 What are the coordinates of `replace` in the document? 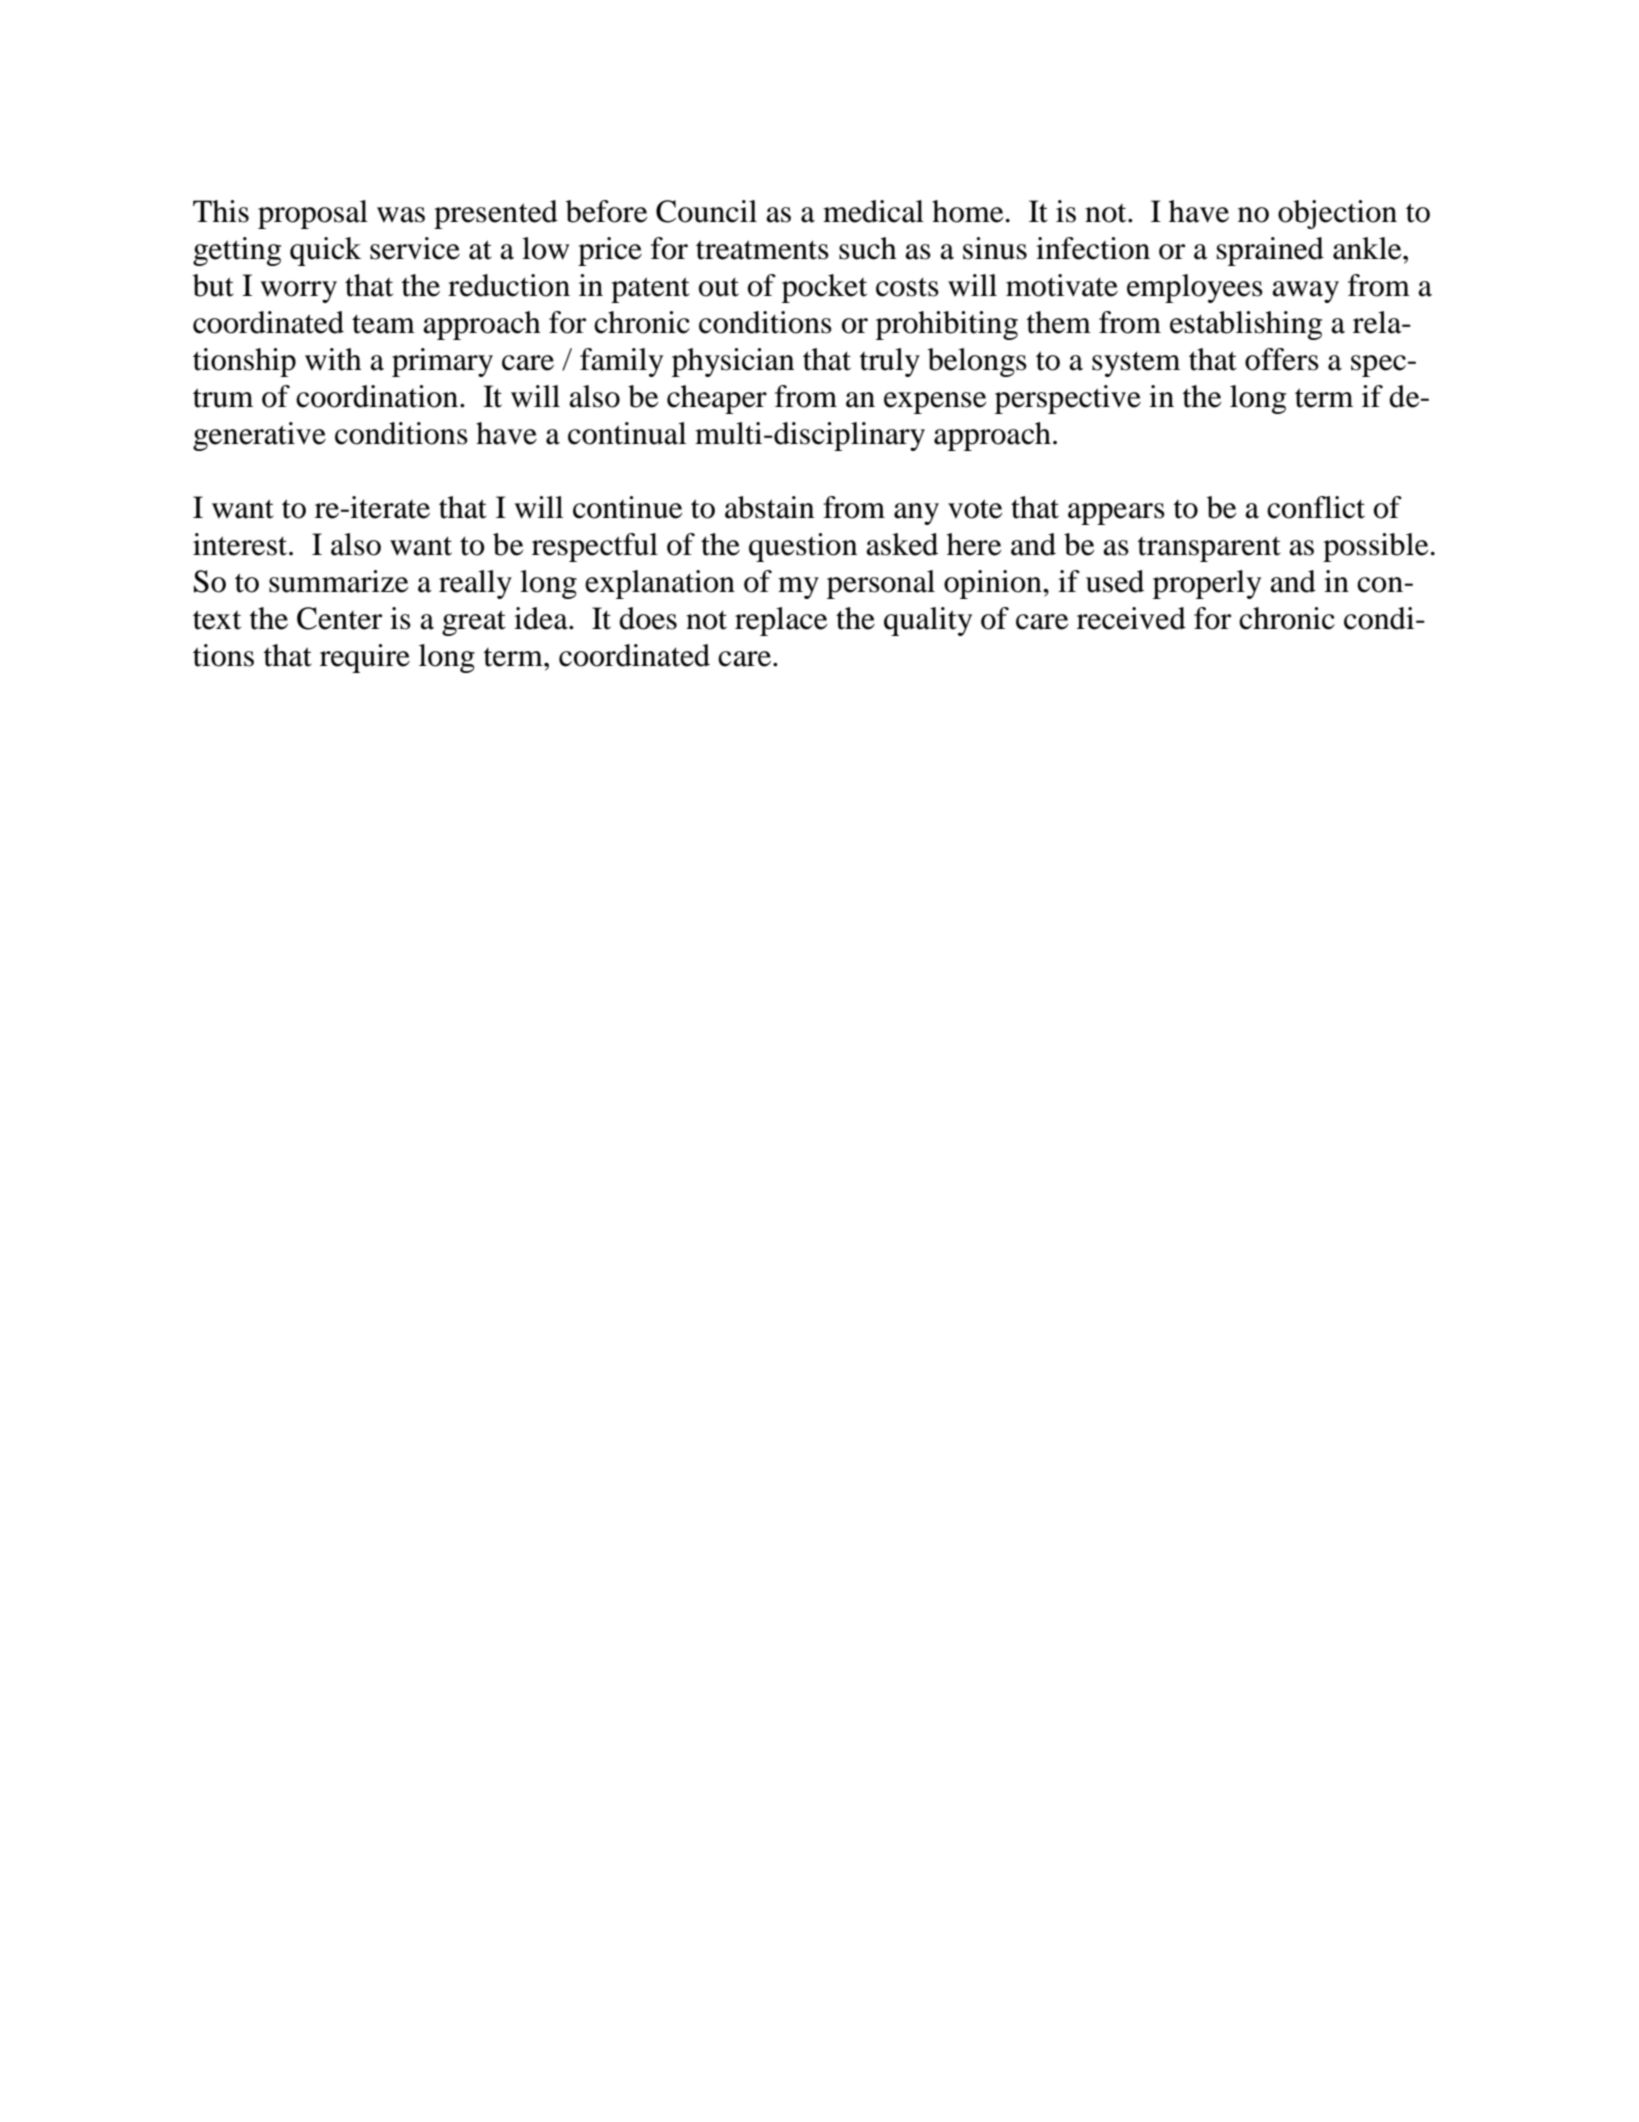 It's located at (781, 621).
